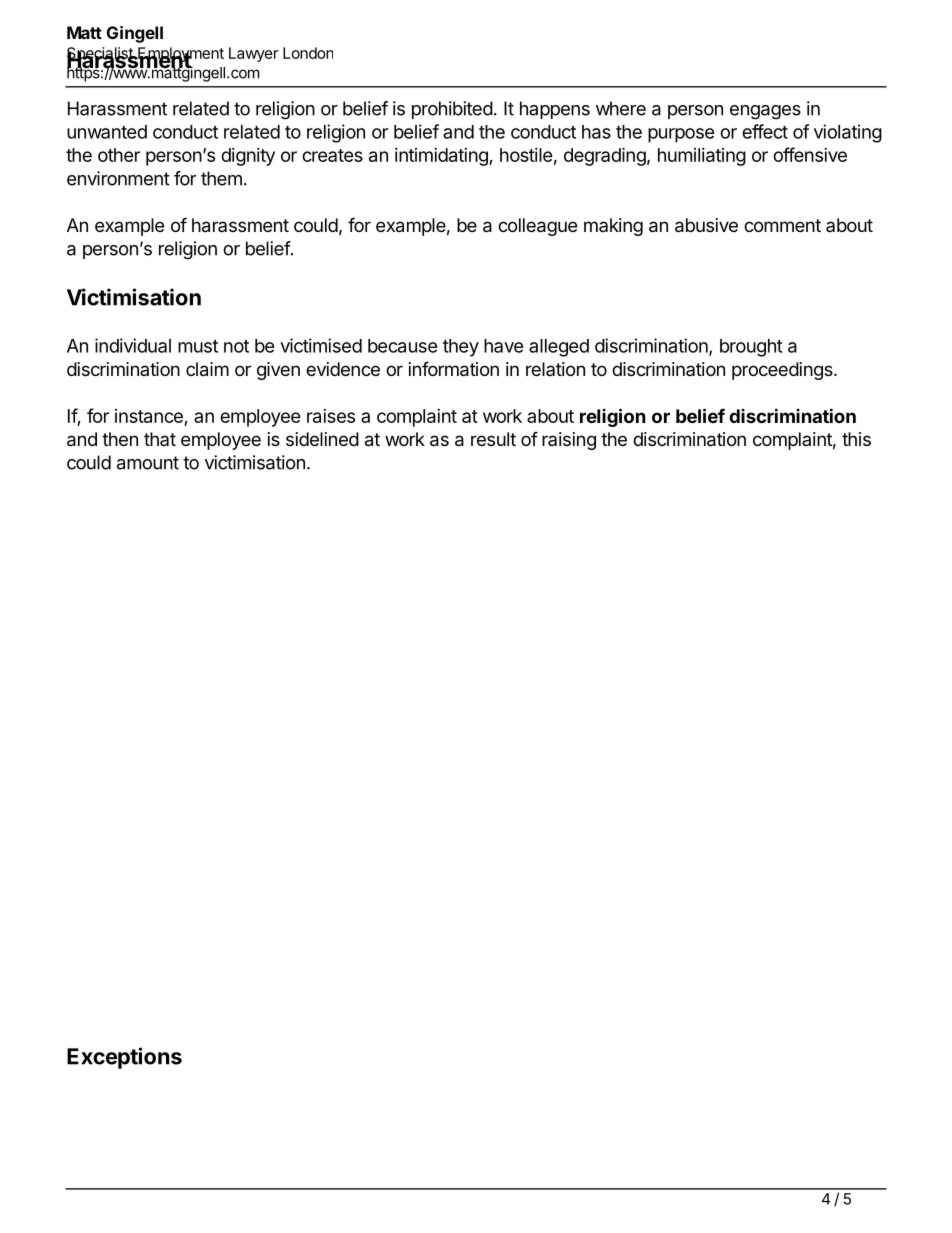  What do you see at coordinates (452, 110) in the screenshot?
I see `prohibited` at bounding box center [452, 110].
